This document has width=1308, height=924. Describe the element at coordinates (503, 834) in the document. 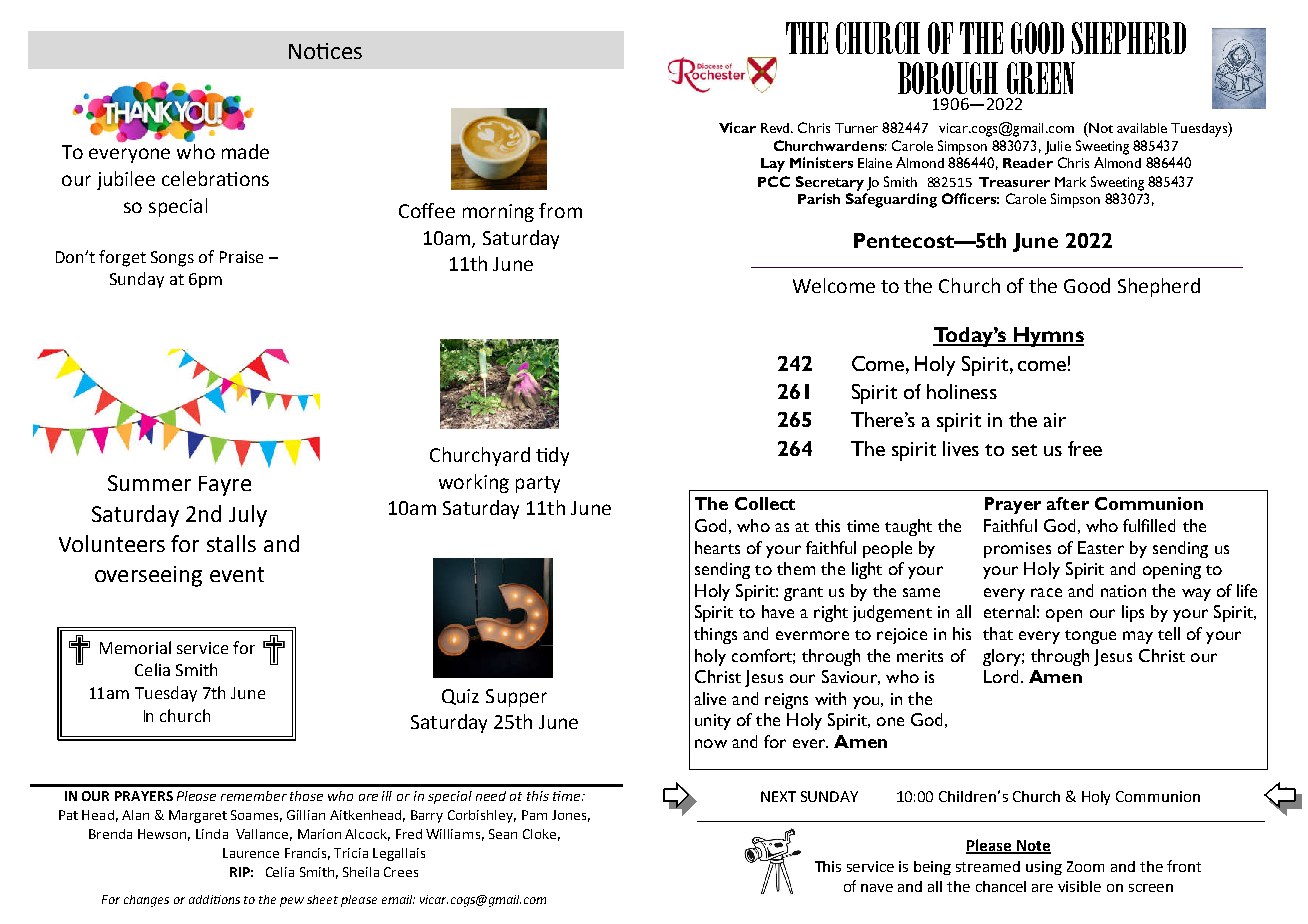

I see `Sean` at that location.
